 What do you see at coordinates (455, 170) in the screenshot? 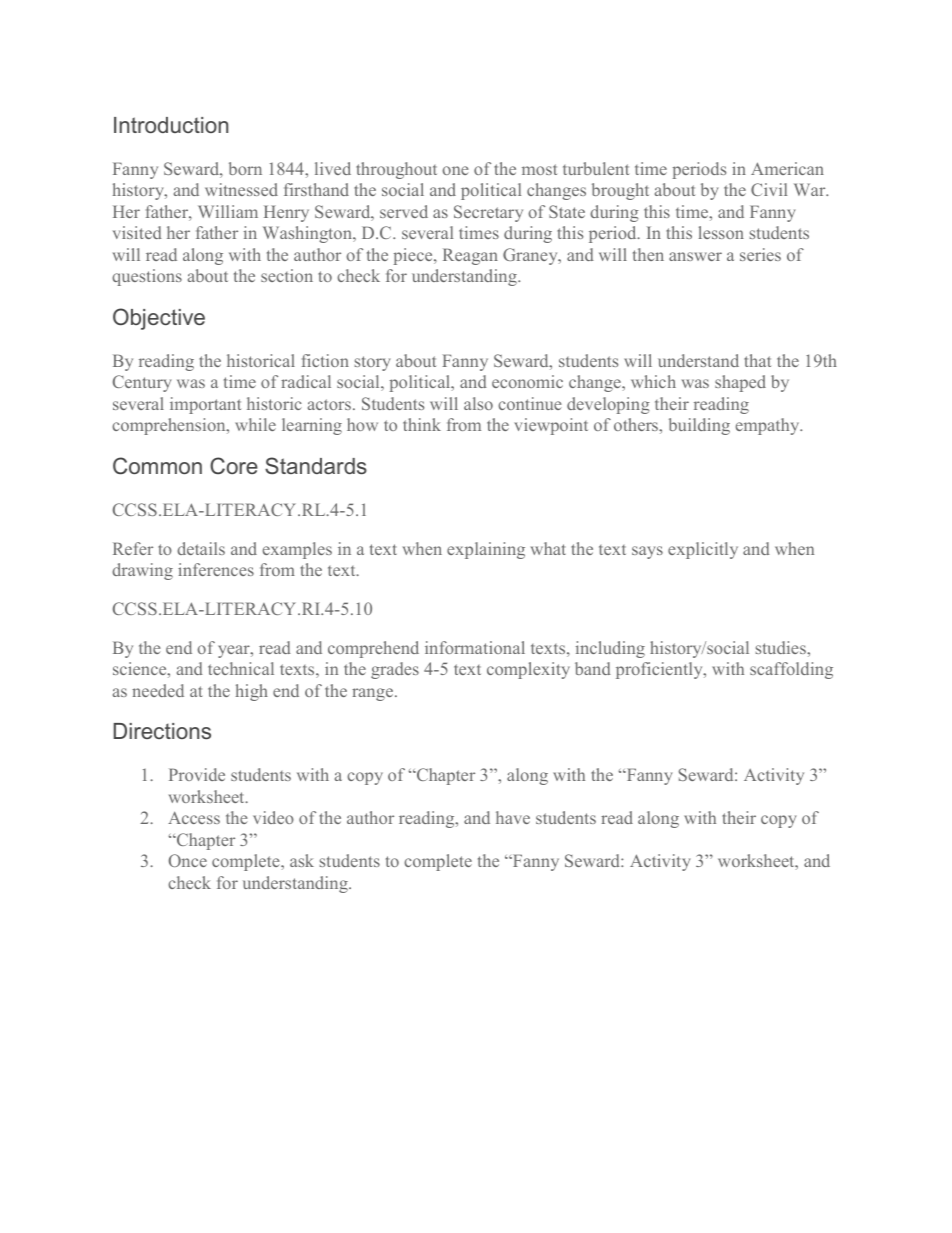
I see `one` at bounding box center [455, 170].
